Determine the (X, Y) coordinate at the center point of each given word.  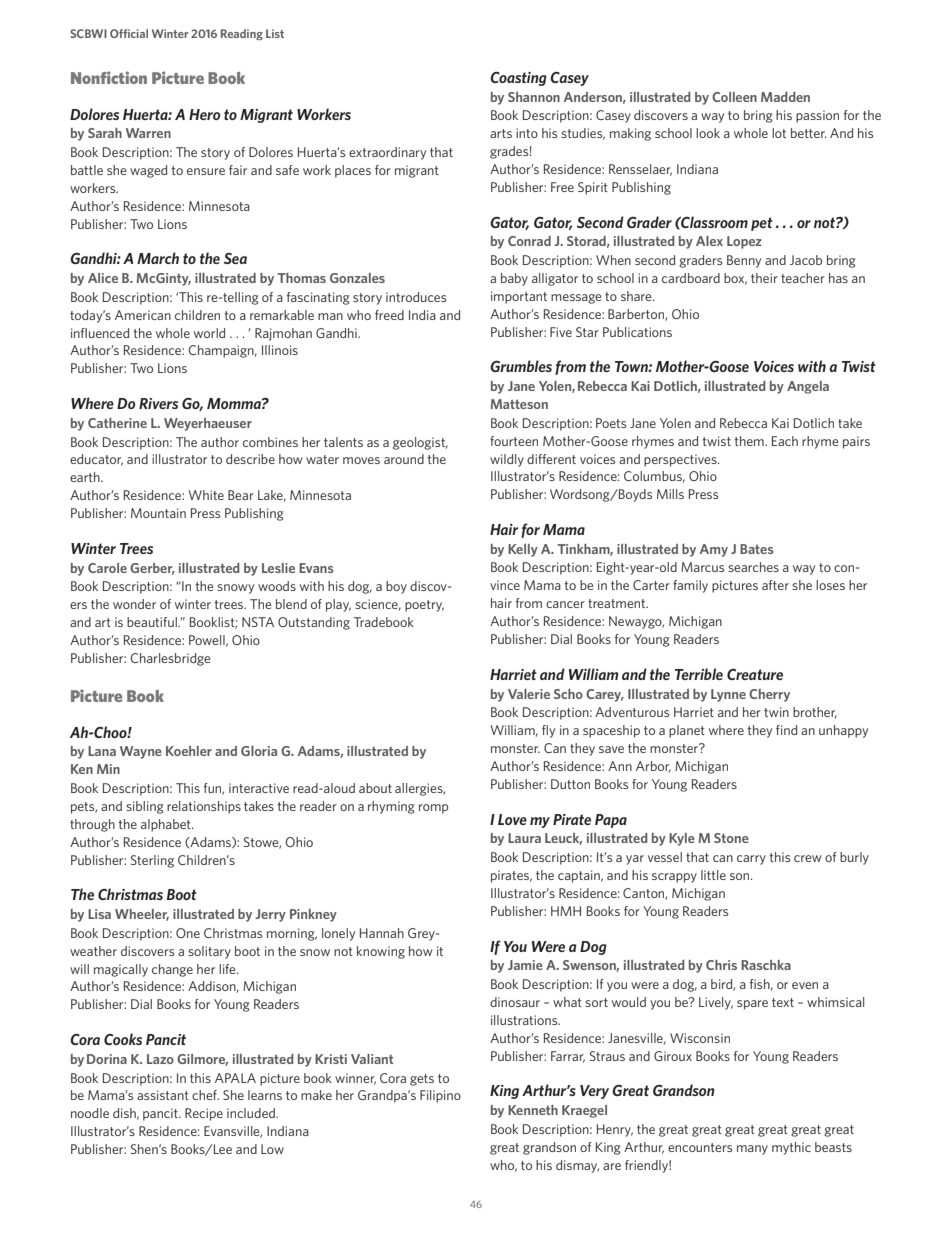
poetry (424, 606)
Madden (785, 97)
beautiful (153, 622)
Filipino (440, 1096)
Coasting (518, 79)
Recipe (204, 1114)
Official (129, 33)
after (775, 585)
